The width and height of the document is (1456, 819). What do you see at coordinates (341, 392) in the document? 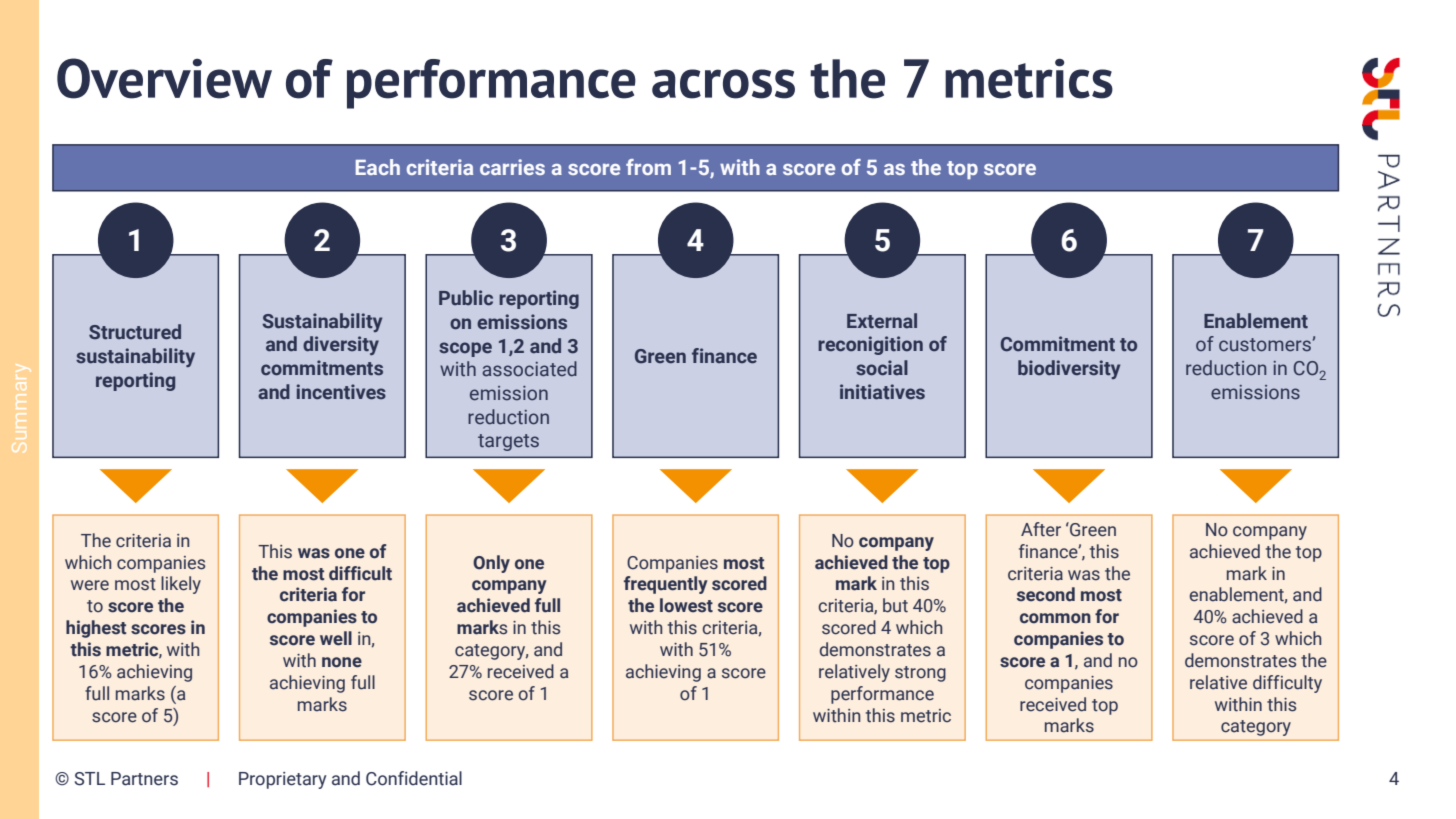
I see `incentives` at bounding box center [341, 392].
